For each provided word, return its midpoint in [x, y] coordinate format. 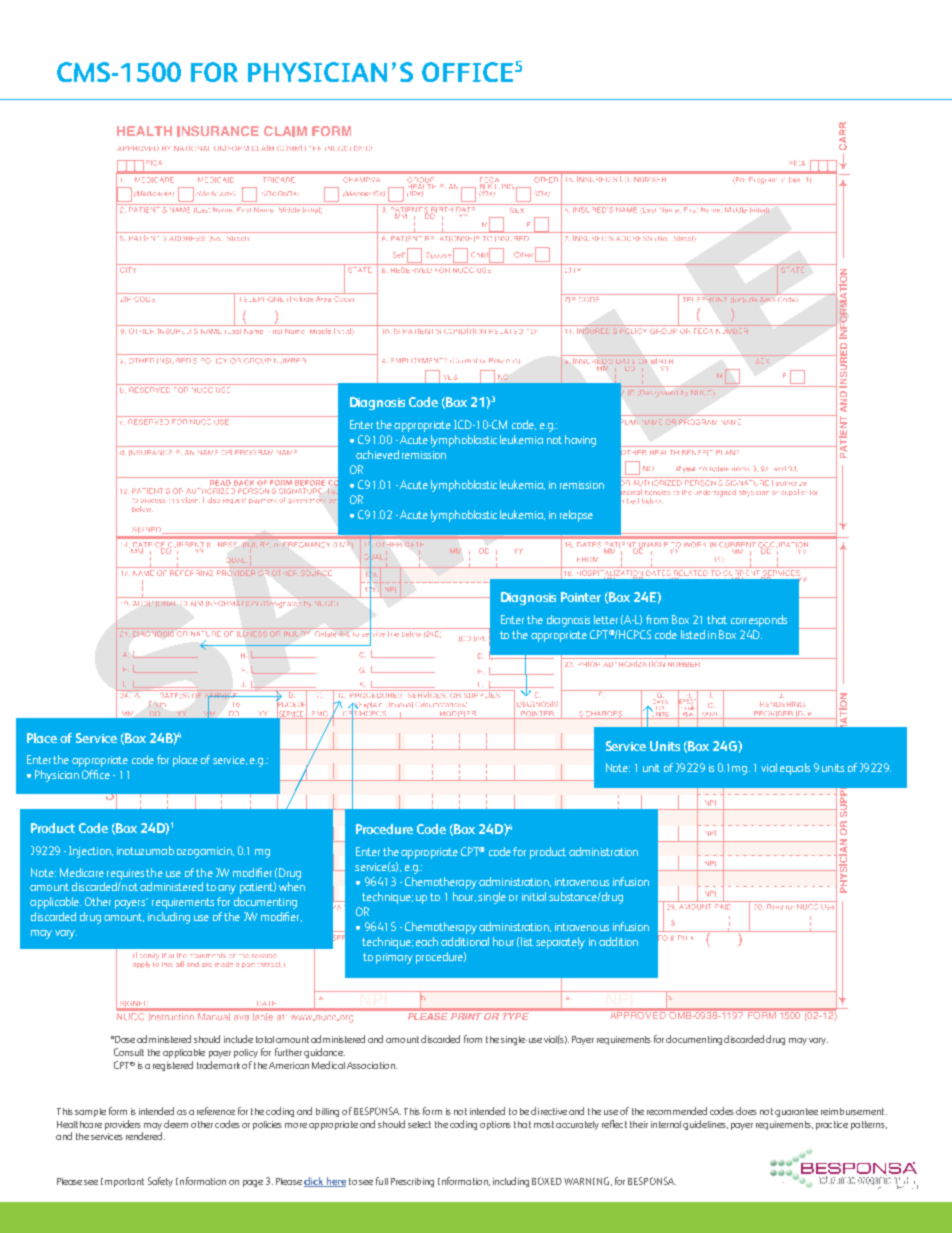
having [580, 441]
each [427, 941]
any [227, 889]
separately [560, 943]
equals [795, 769]
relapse [576, 516]
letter [606, 619]
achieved [377, 454]
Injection [91, 852]
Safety [160, 1182]
